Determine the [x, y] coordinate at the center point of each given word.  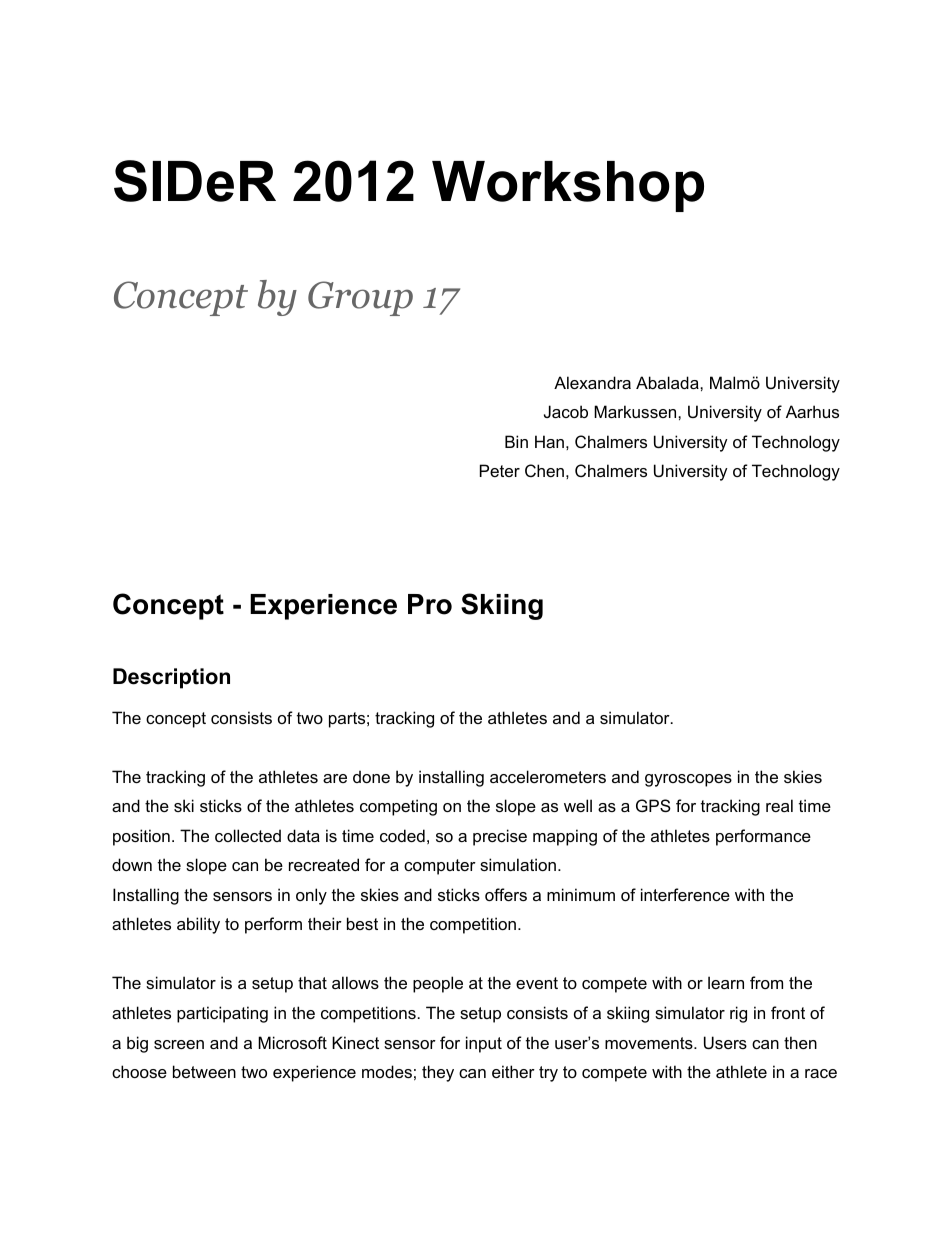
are [335, 778]
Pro [430, 604]
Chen [544, 470]
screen [179, 1044]
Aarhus [812, 411]
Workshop [568, 186]
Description [171, 678]
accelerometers [548, 776]
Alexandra [592, 382]
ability [198, 925]
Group [360, 298]
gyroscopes [688, 780]
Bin [516, 441]
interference [685, 894]
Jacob [566, 411]
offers [506, 894]
